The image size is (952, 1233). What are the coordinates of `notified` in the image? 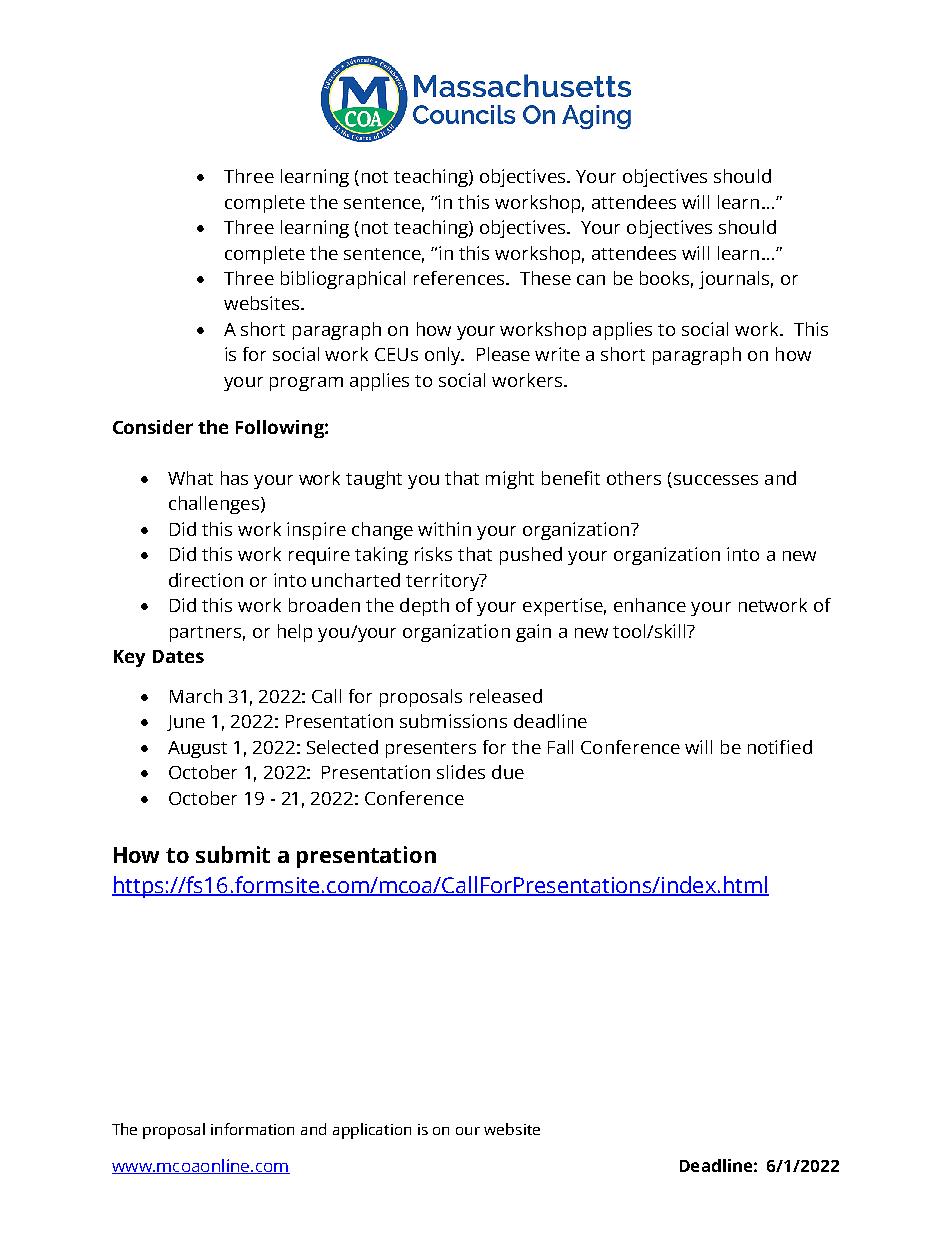 It's located at (780, 747).
